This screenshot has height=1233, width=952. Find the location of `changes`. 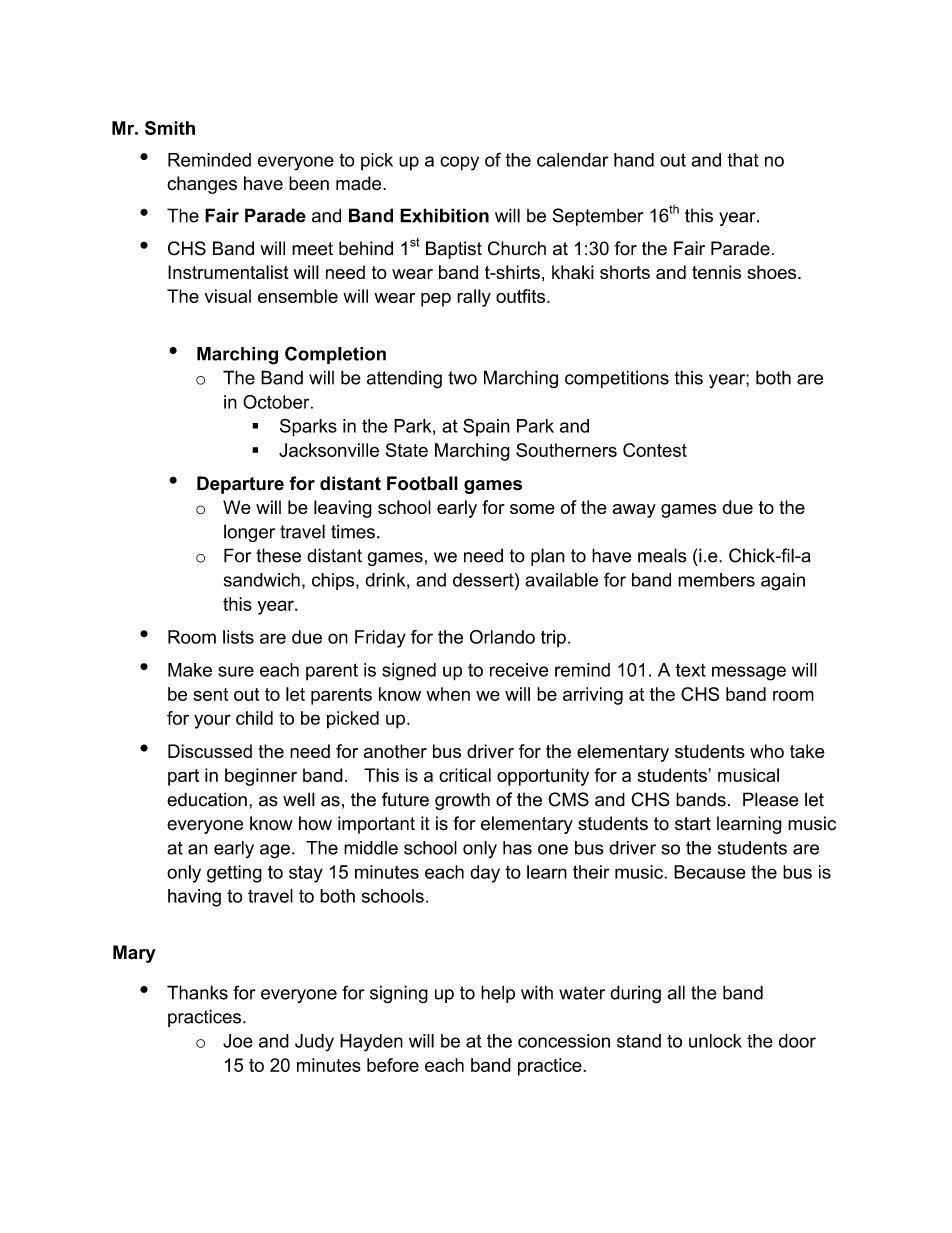

changes is located at coordinates (202, 185).
